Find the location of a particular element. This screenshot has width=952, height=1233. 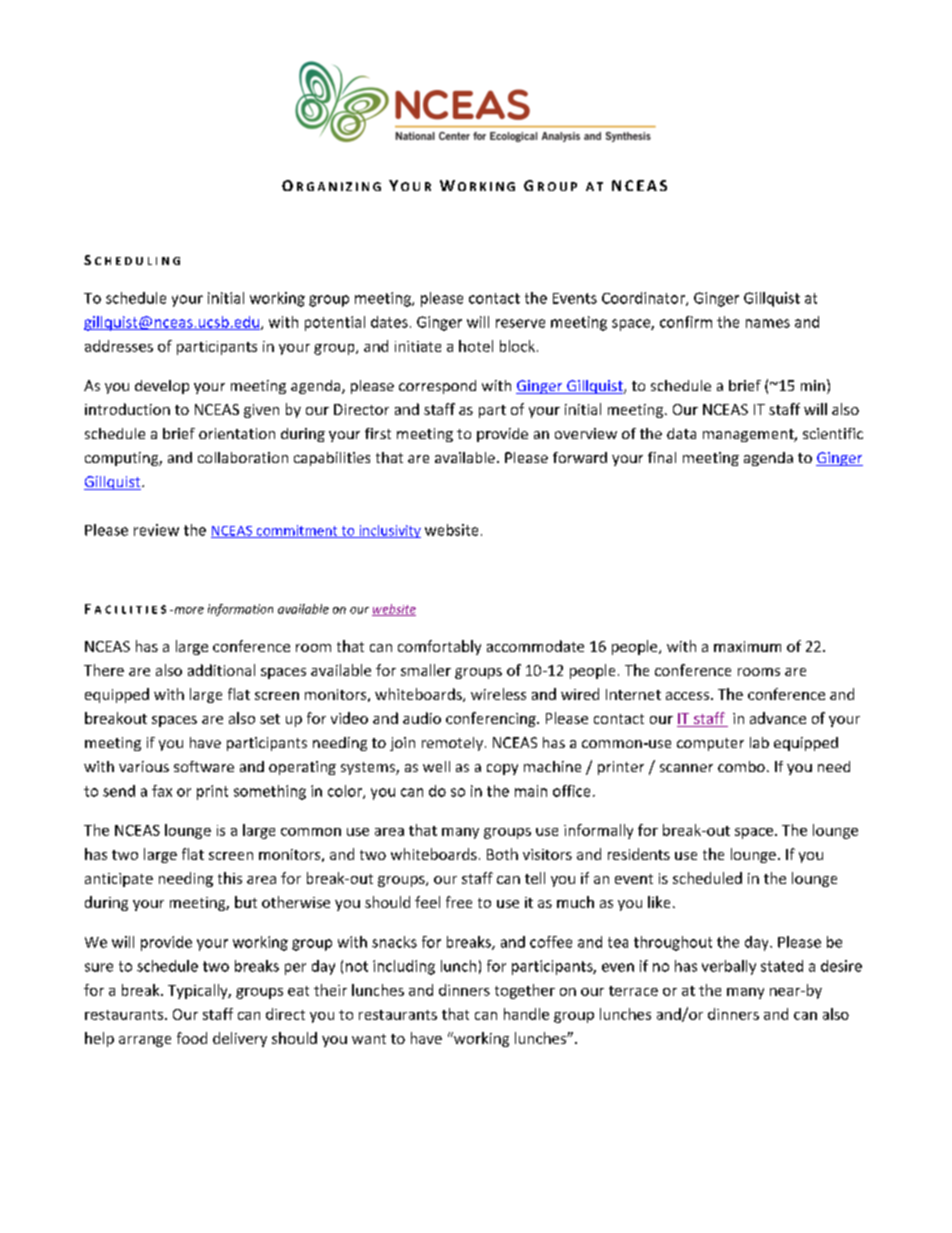

hotel is located at coordinates (476, 346).
